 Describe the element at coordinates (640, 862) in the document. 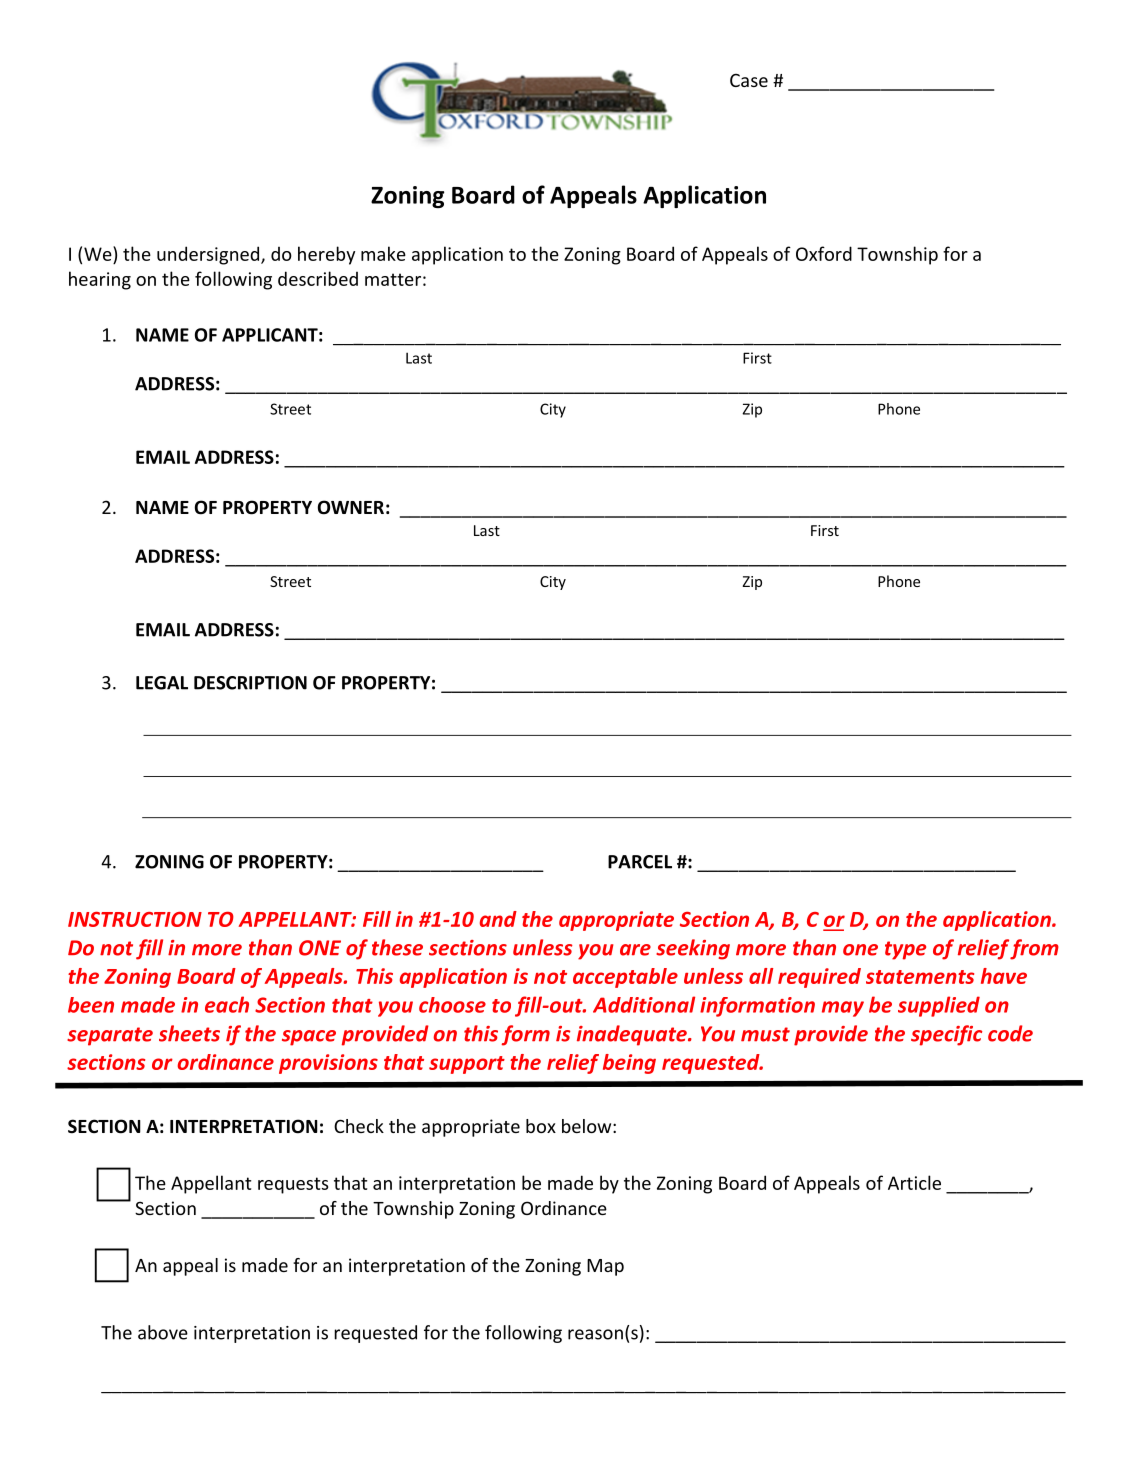

I see `PARCEL` at that location.
